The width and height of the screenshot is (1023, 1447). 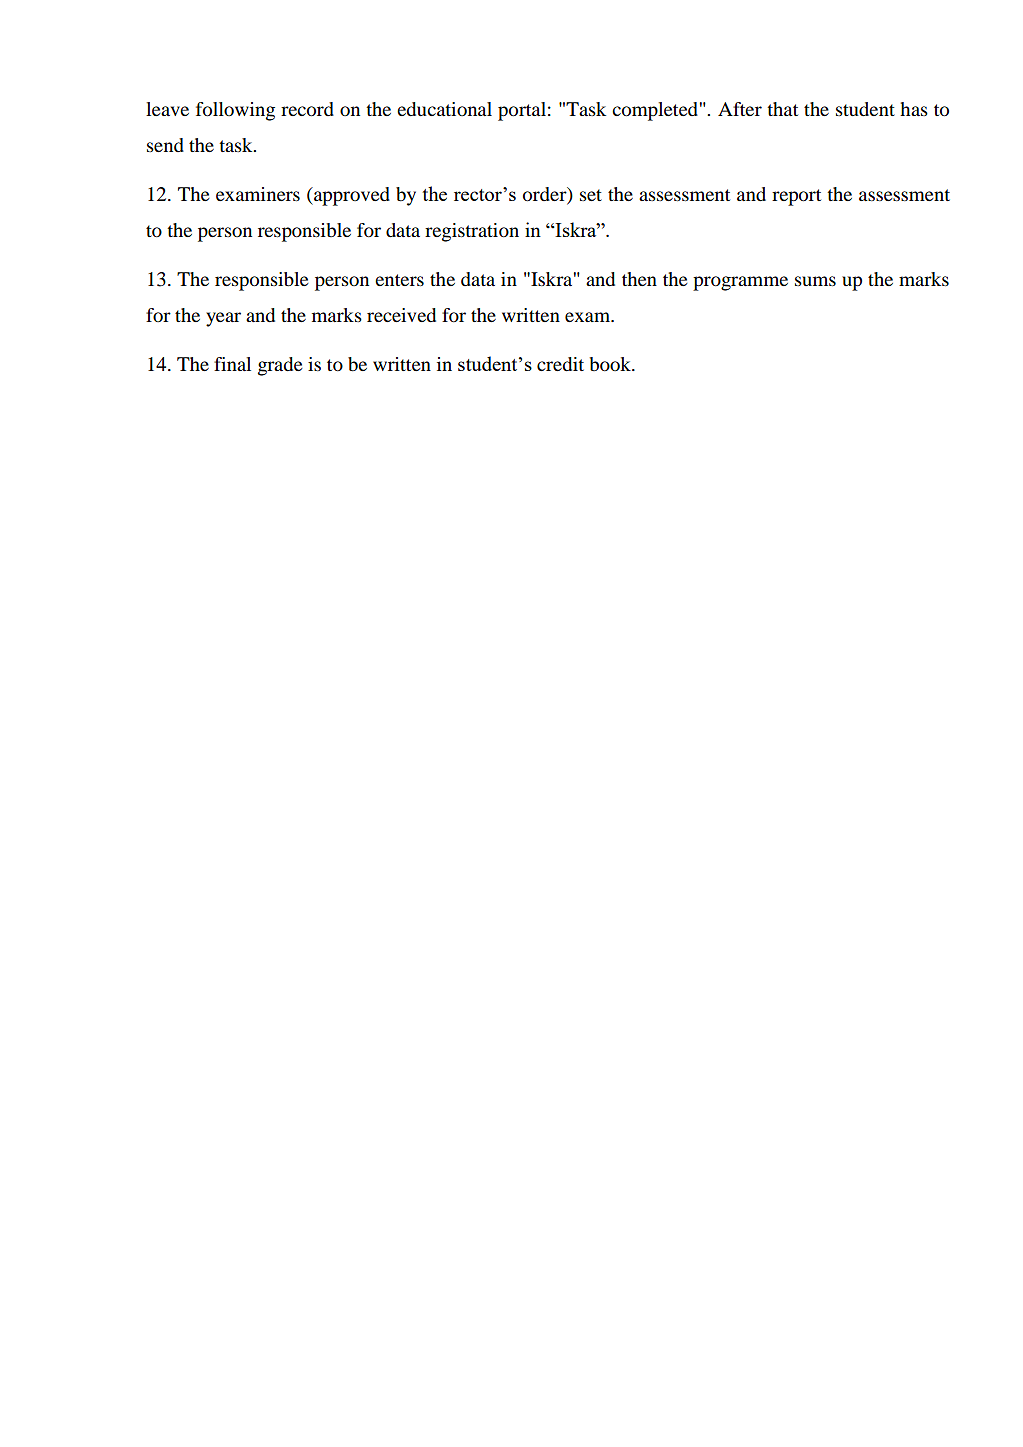 I want to click on report, so click(x=796, y=197).
